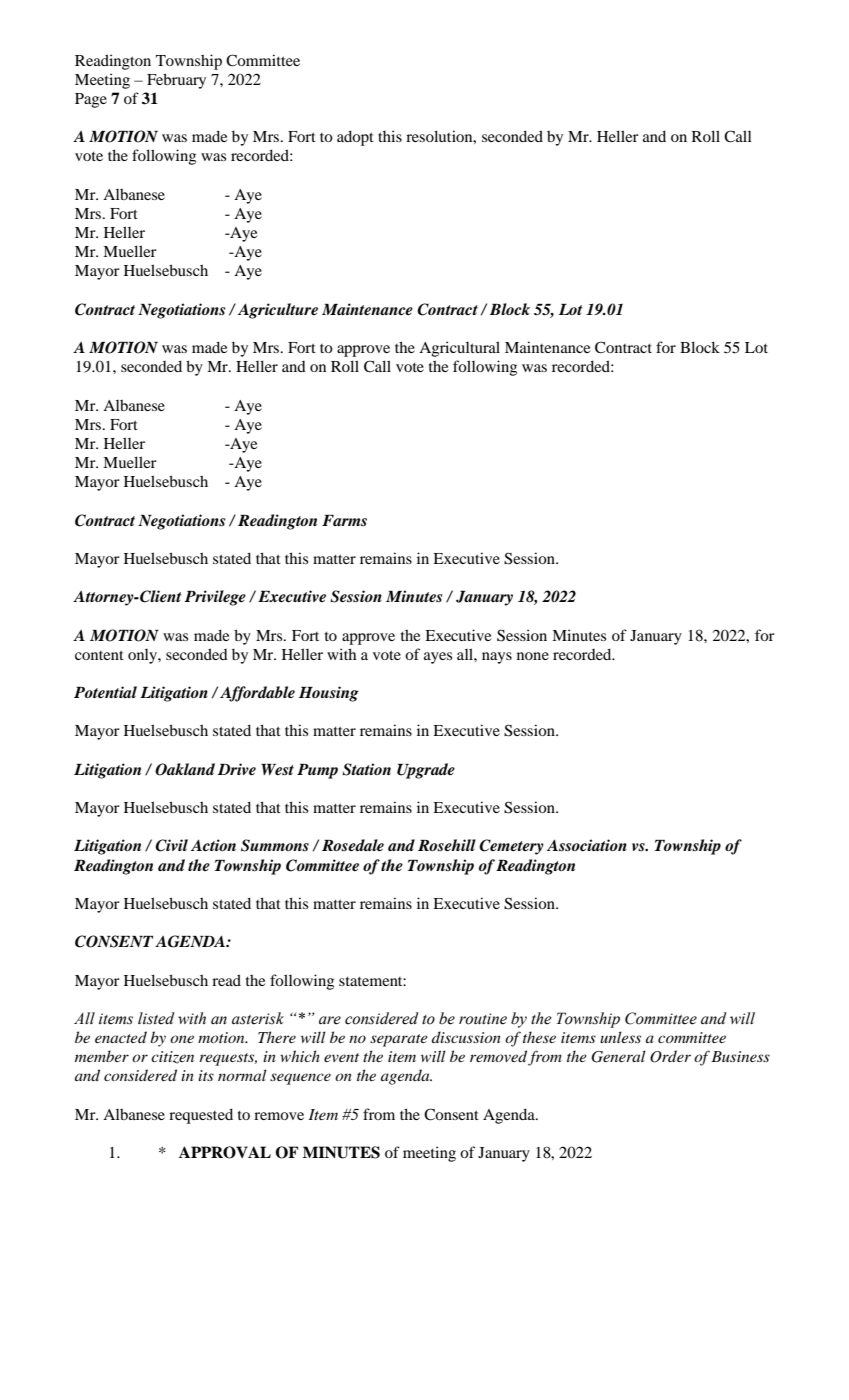 The image size is (849, 1400). Describe the element at coordinates (353, 845) in the image. I see `Rosedale` at that location.
